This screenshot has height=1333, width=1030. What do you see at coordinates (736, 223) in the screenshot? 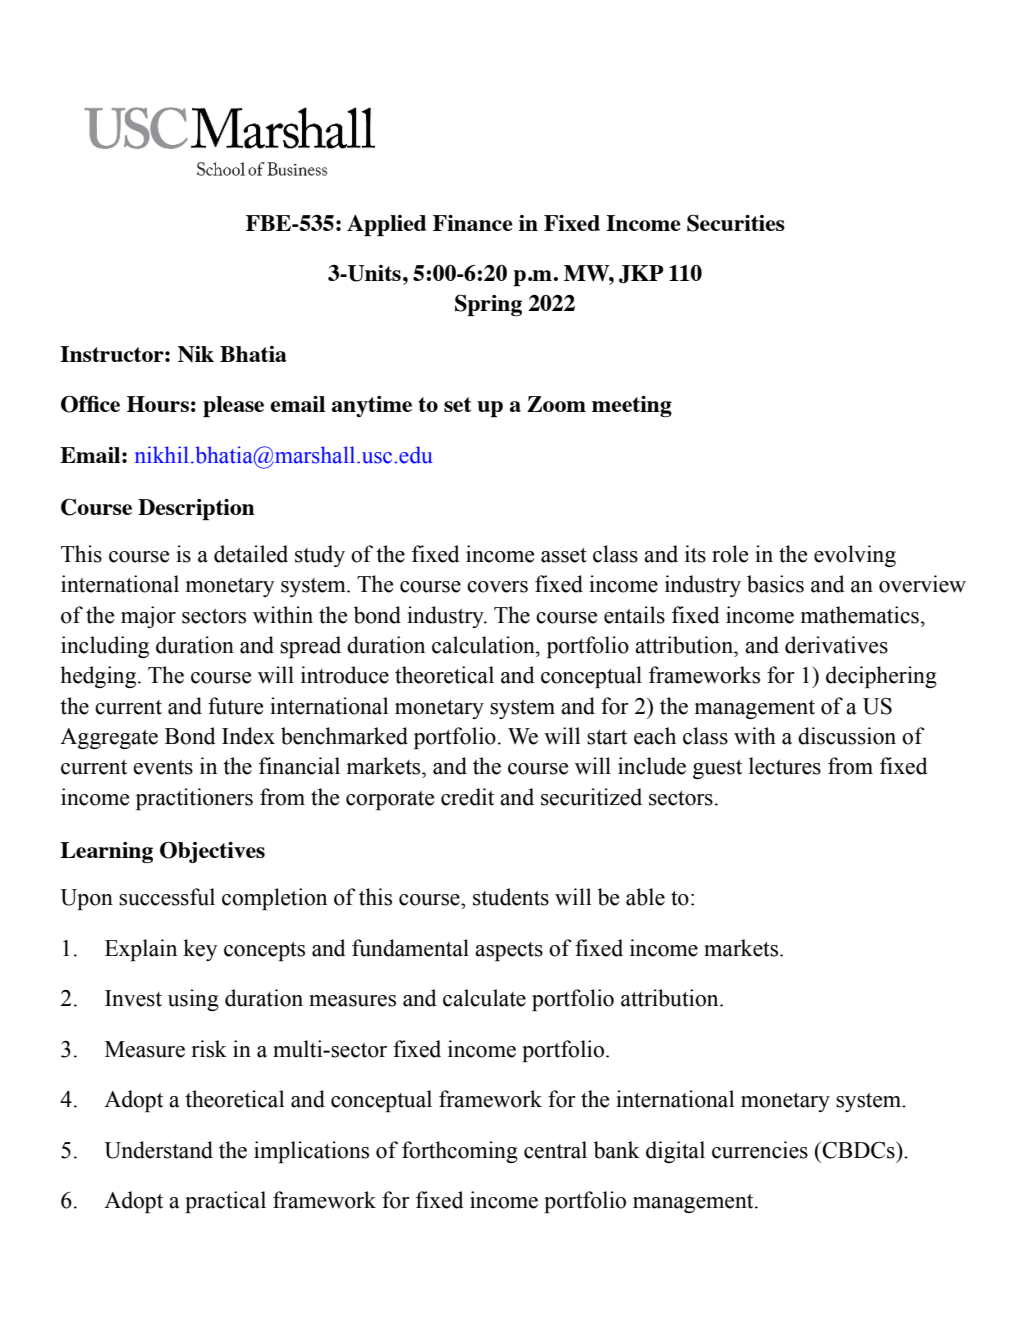
I see `Securities` at bounding box center [736, 223].
